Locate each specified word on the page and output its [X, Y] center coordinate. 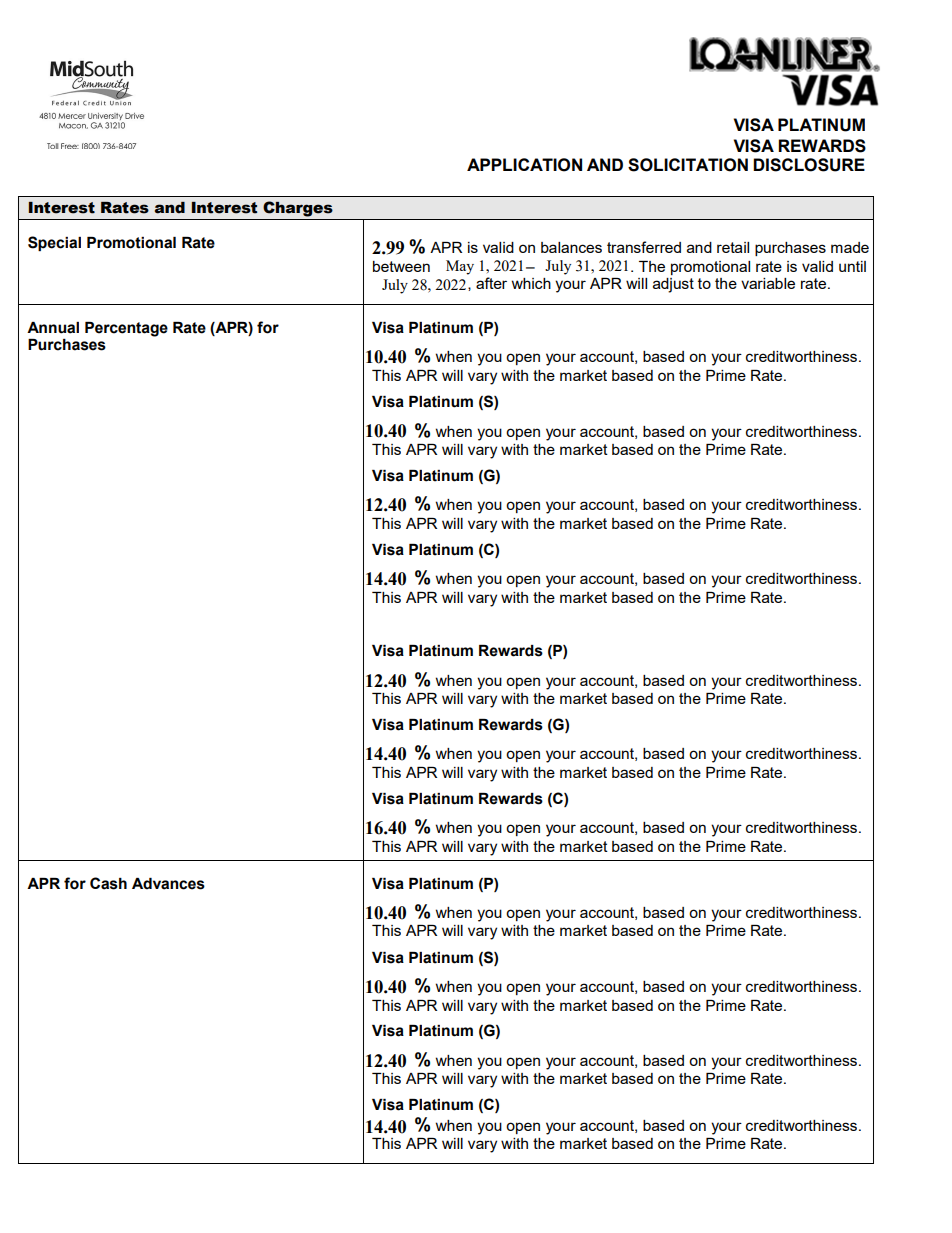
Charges [298, 209]
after [491, 283]
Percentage [126, 329]
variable [768, 283]
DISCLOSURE [809, 165]
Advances [168, 884]
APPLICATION [524, 165]
